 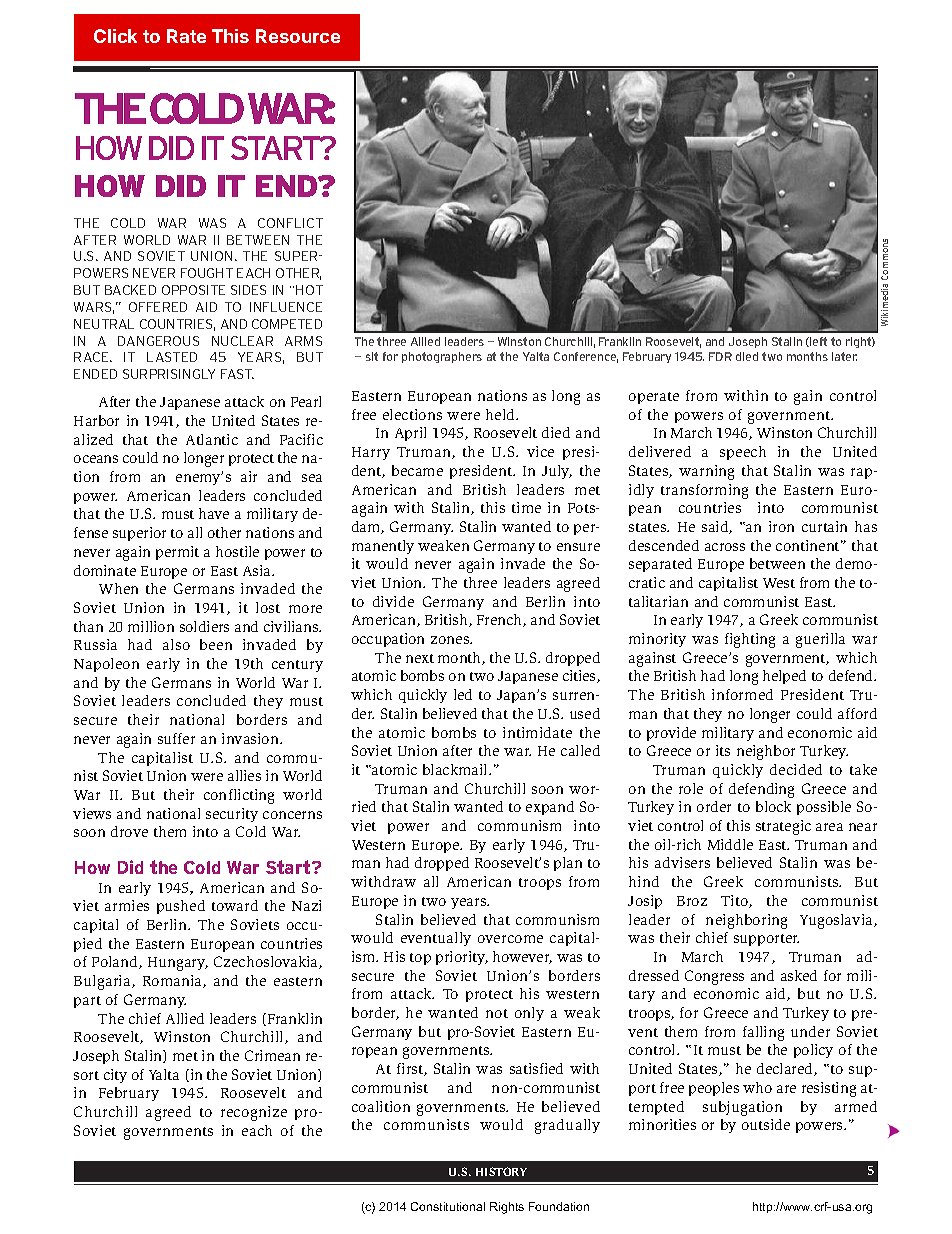 I want to click on OPPOSITE, so click(x=193, y=290).
